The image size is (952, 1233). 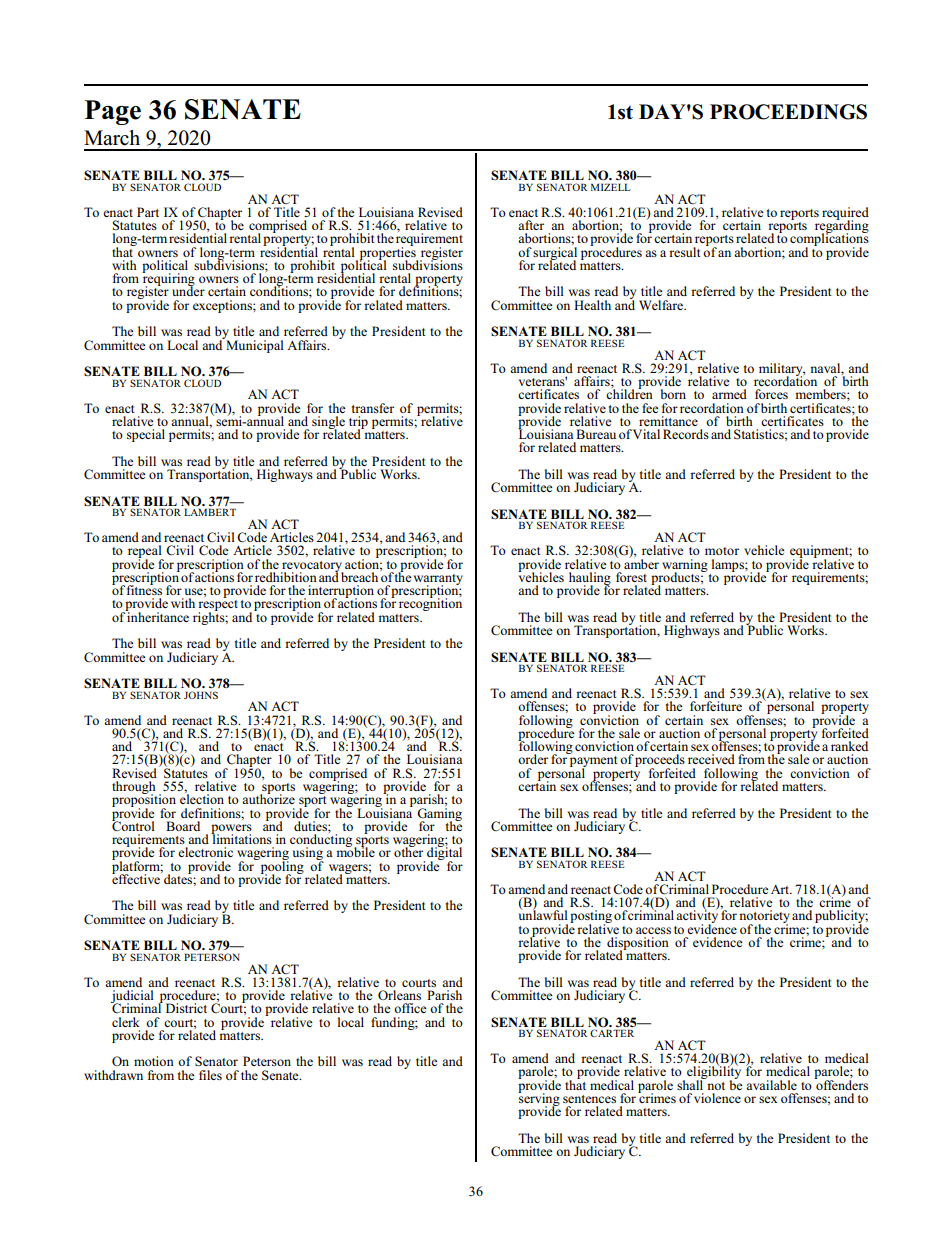 What do you see at coordinates (711, 759) in the page?
I see `received` at bounding box center [711, 759].
